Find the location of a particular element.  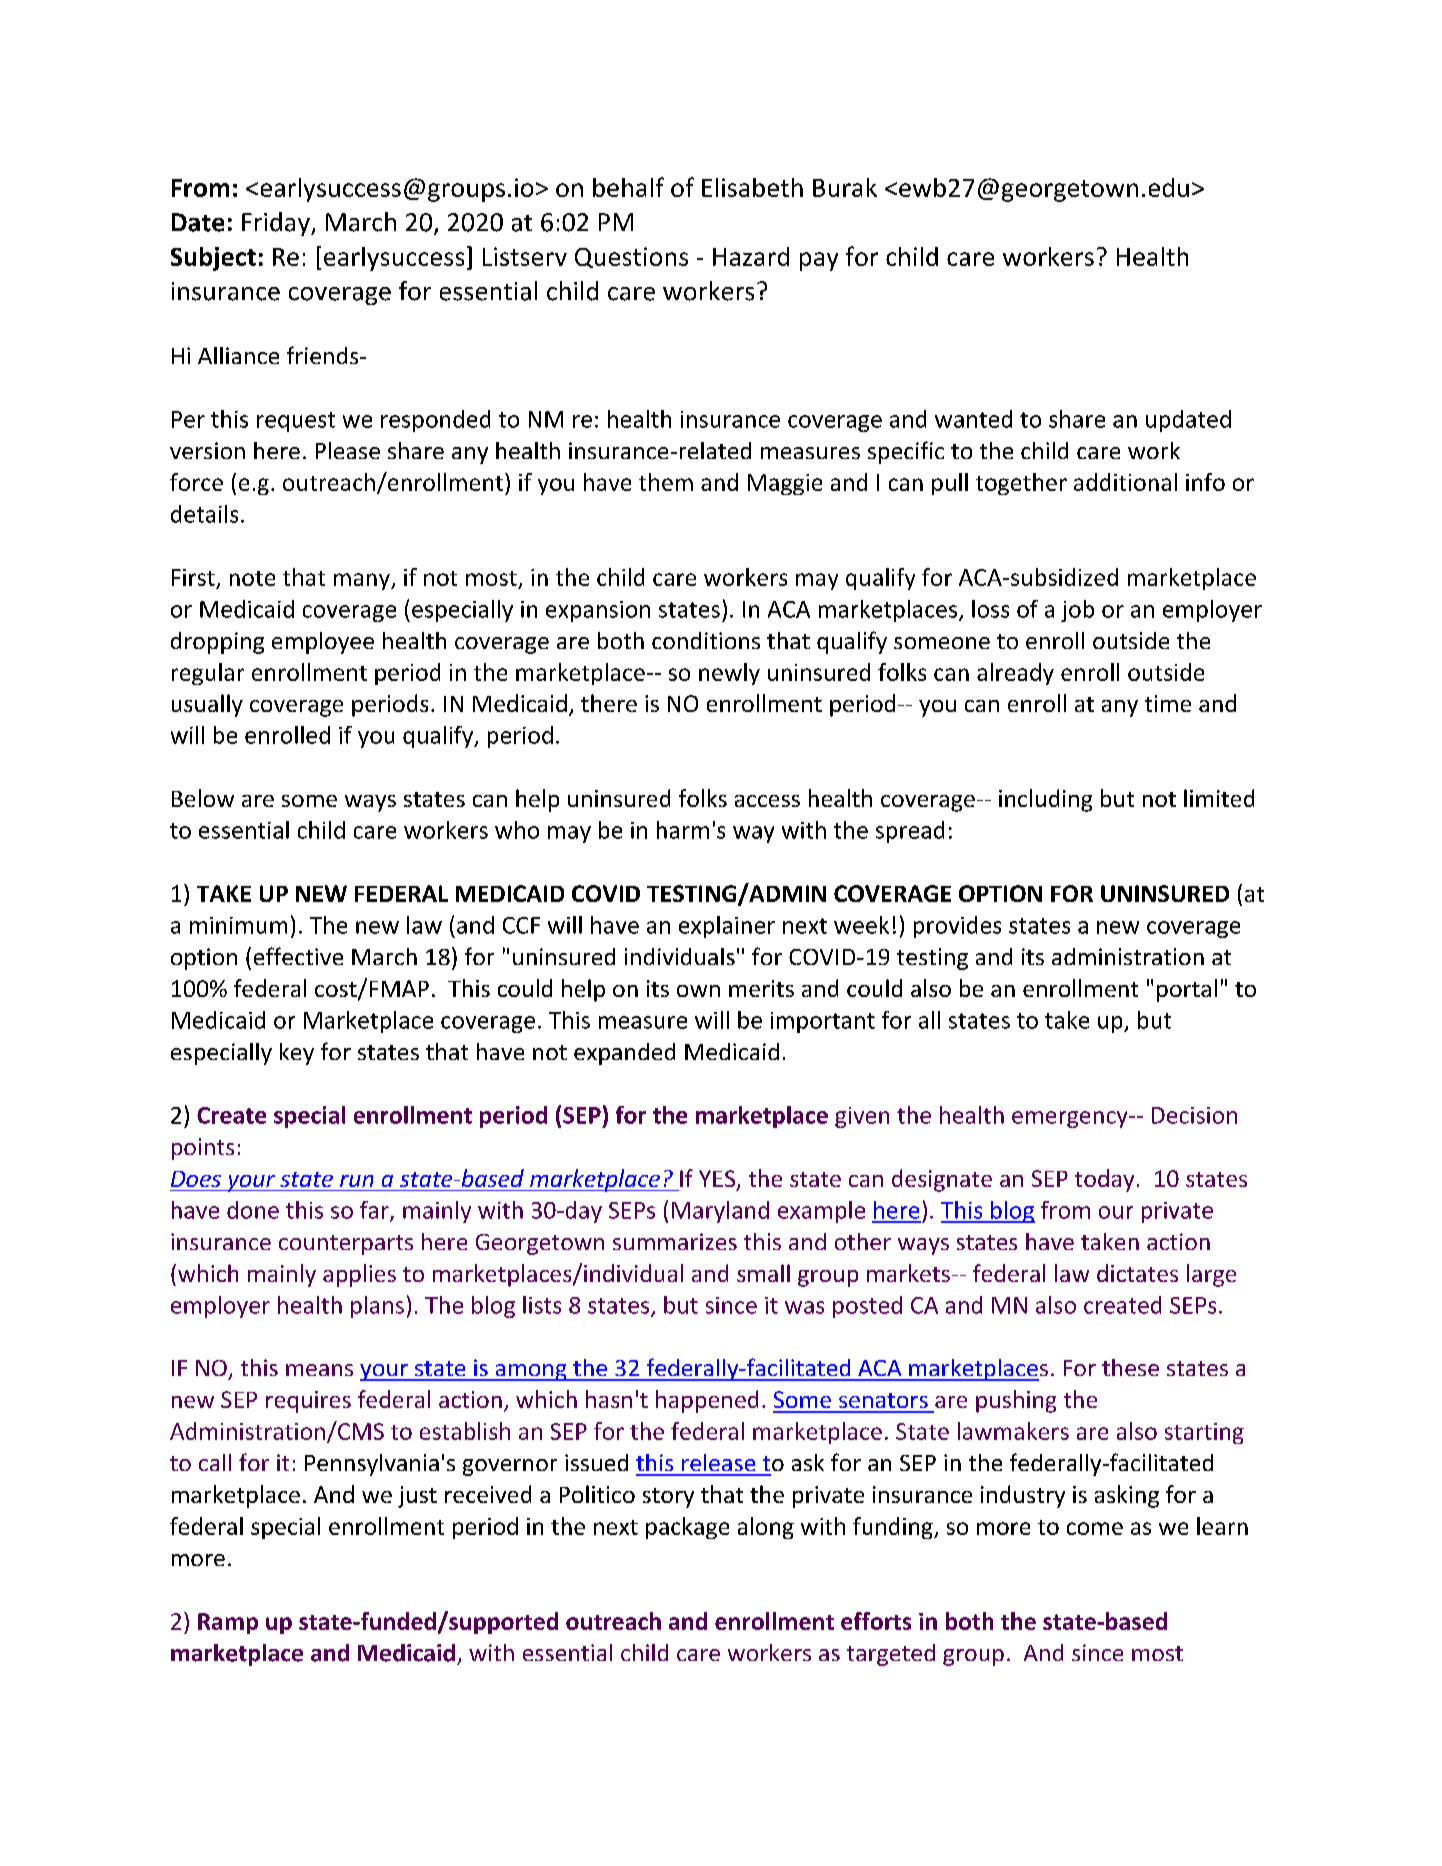

job is located at coordinates (1077, 611).
